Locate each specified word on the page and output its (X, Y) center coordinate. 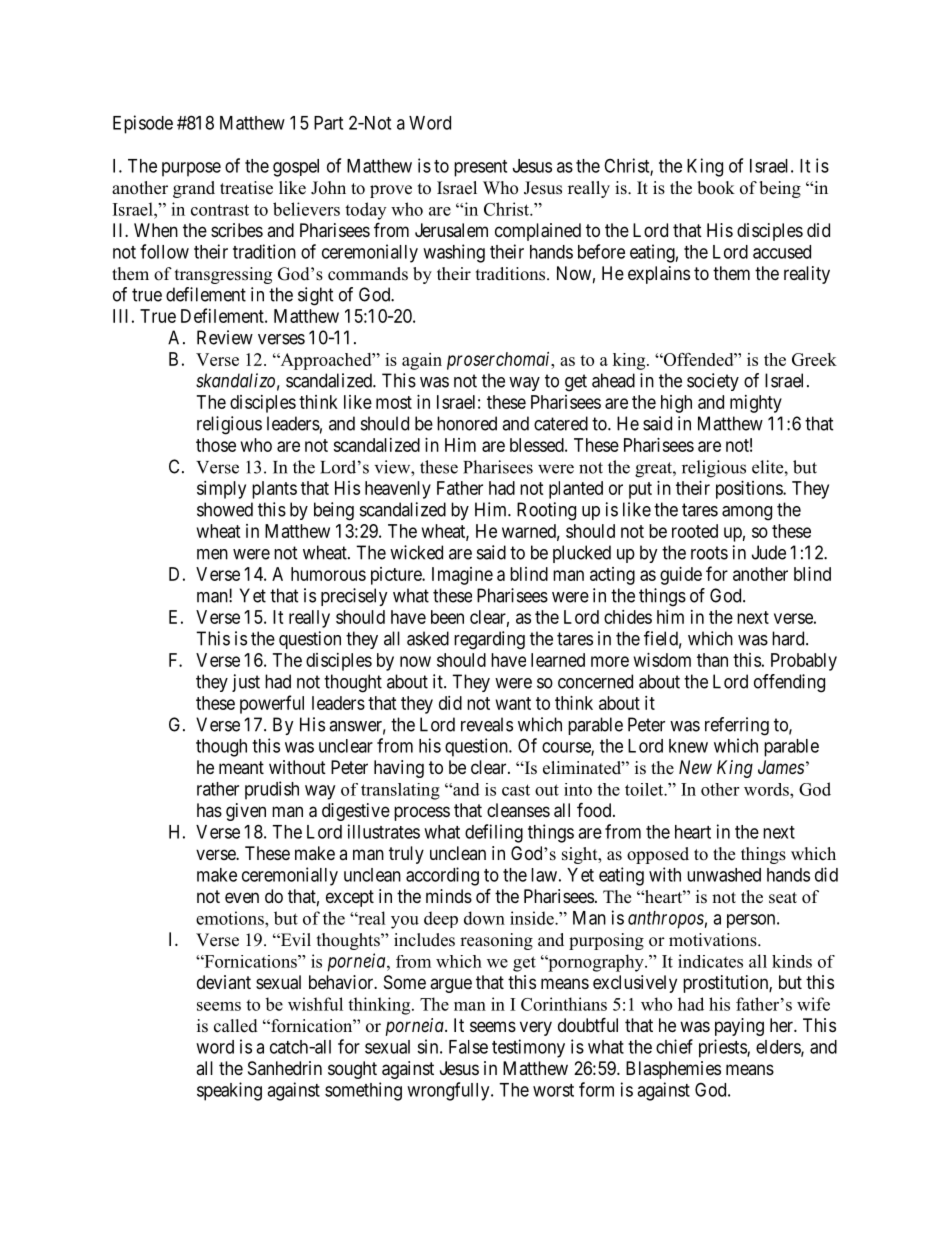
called (236, 1026)
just (246, 683)
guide (681, 576)
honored (467, 423)
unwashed (724, 875)
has (209, 810)
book (716, 188)
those (216, 445)
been (447, 617)
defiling (494, 833)
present (480, 168)
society (713, 382)
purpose (191, 169)
